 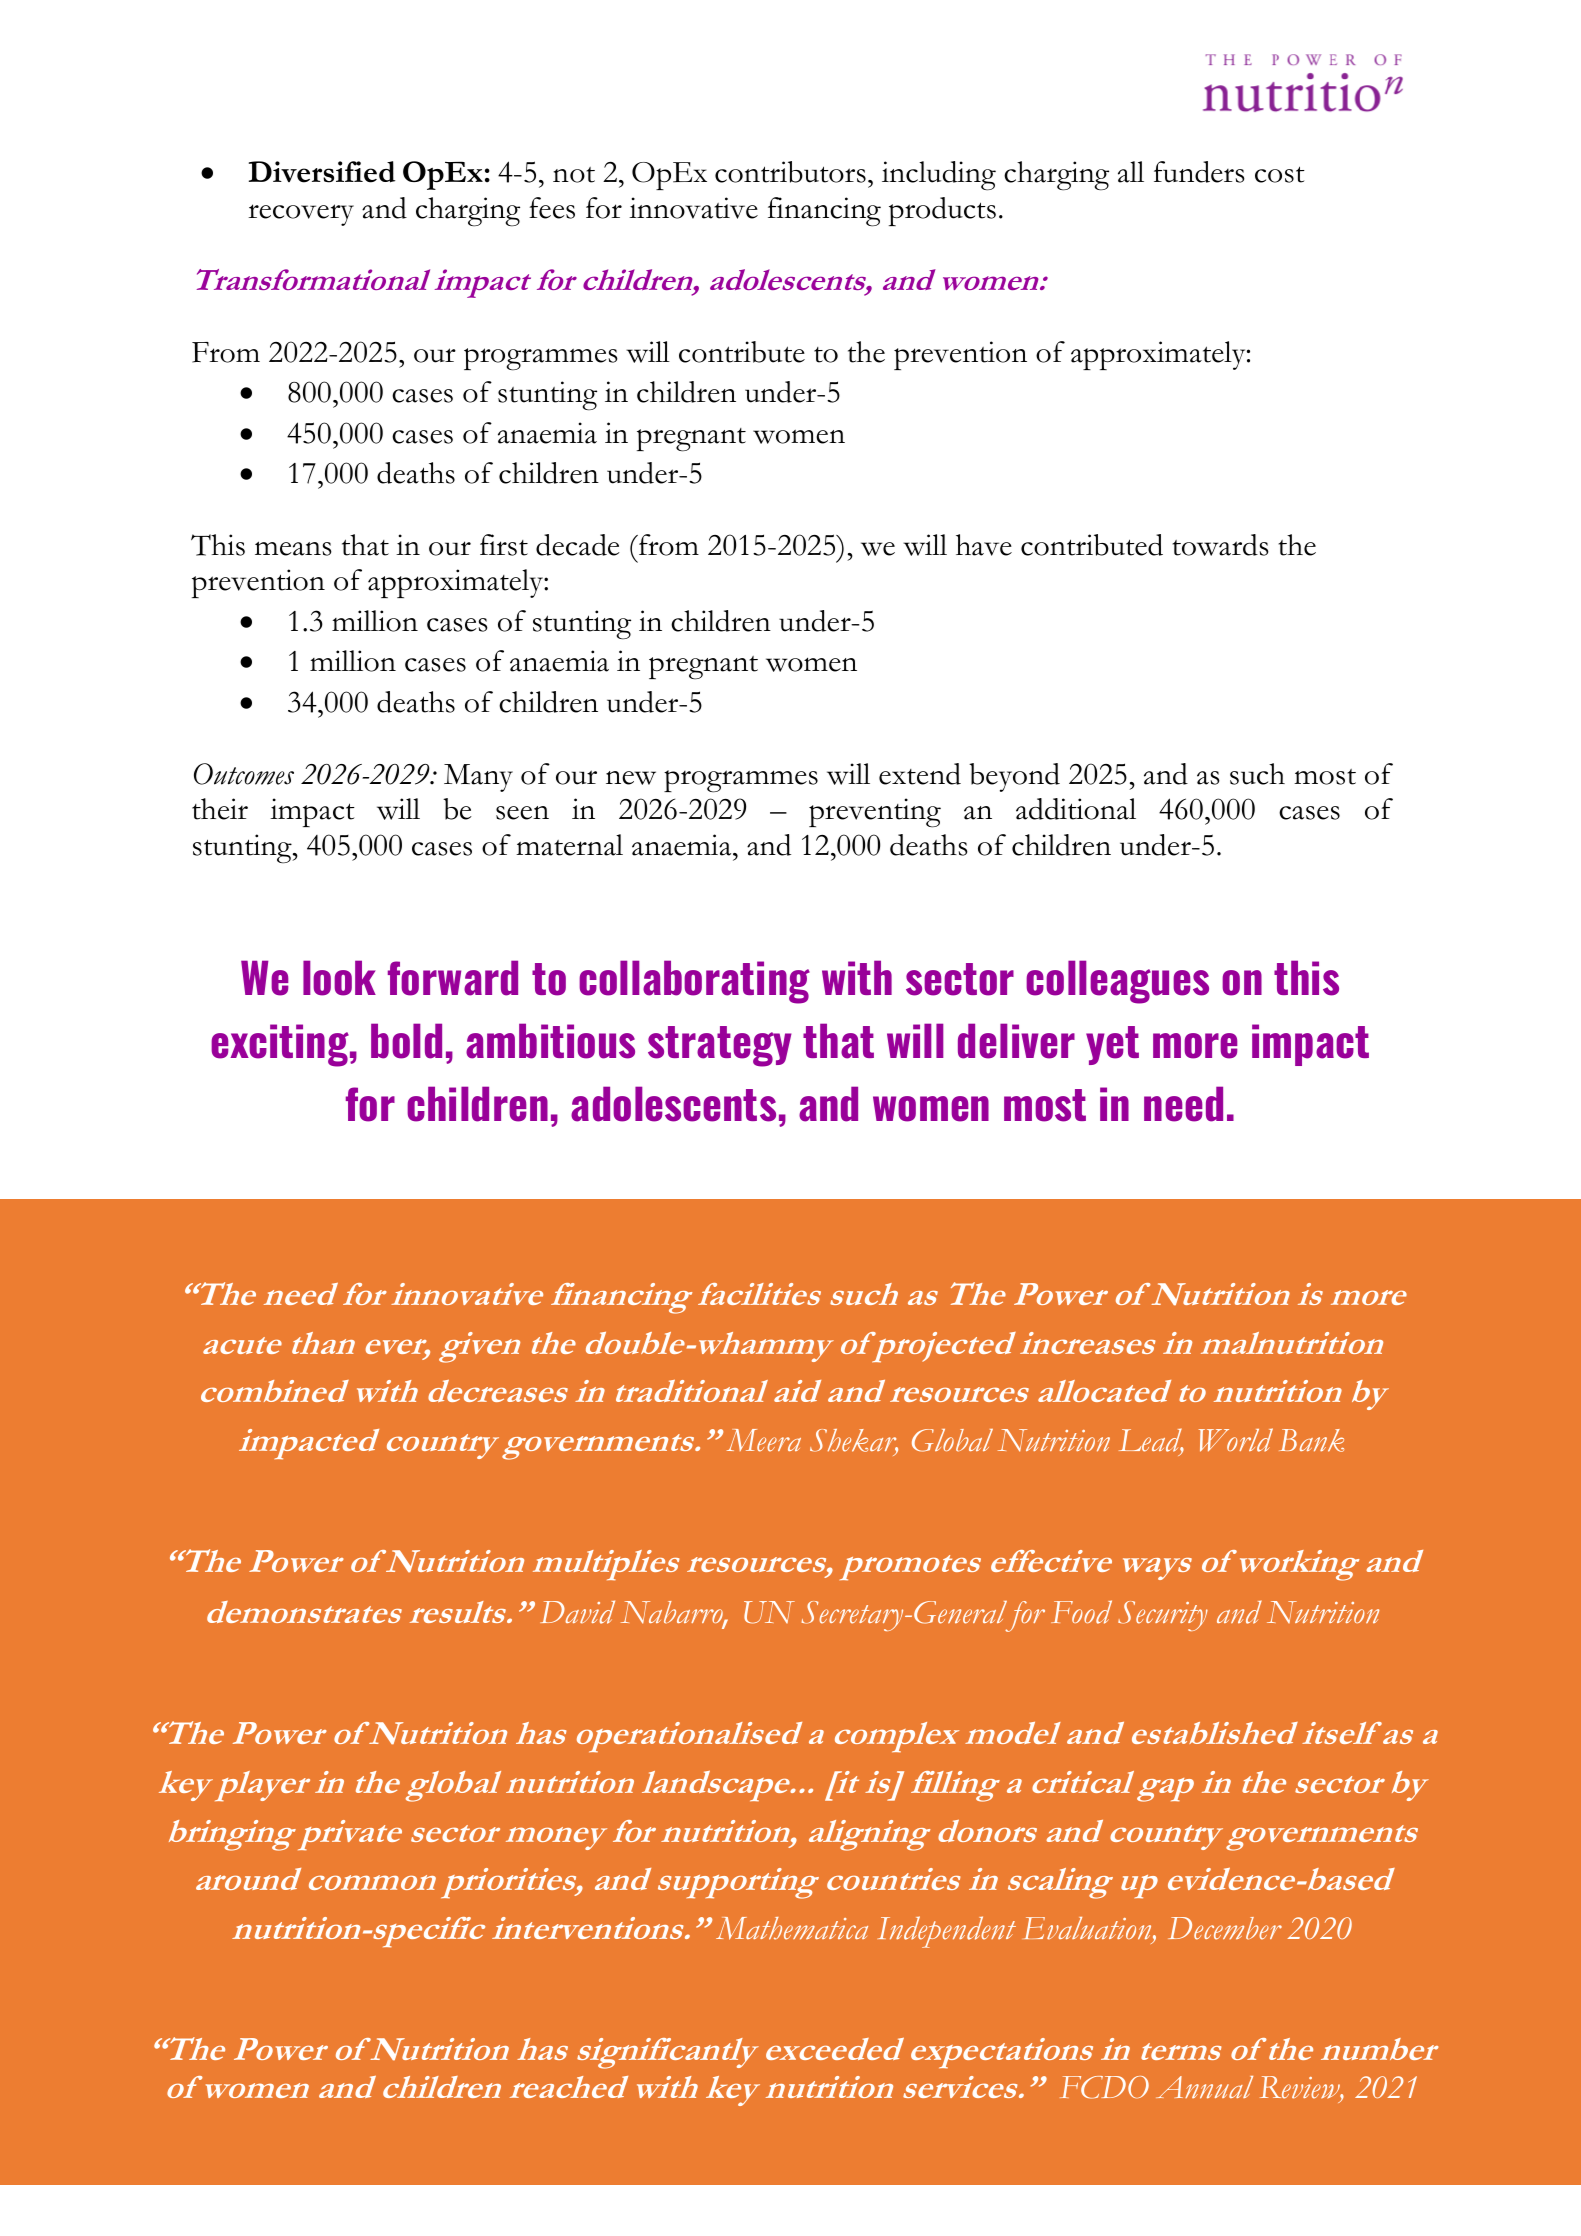 What do you see at coordinates (720, 1046) in the screenshot?
I see `strategy` at bounding box center [720, 1046].
